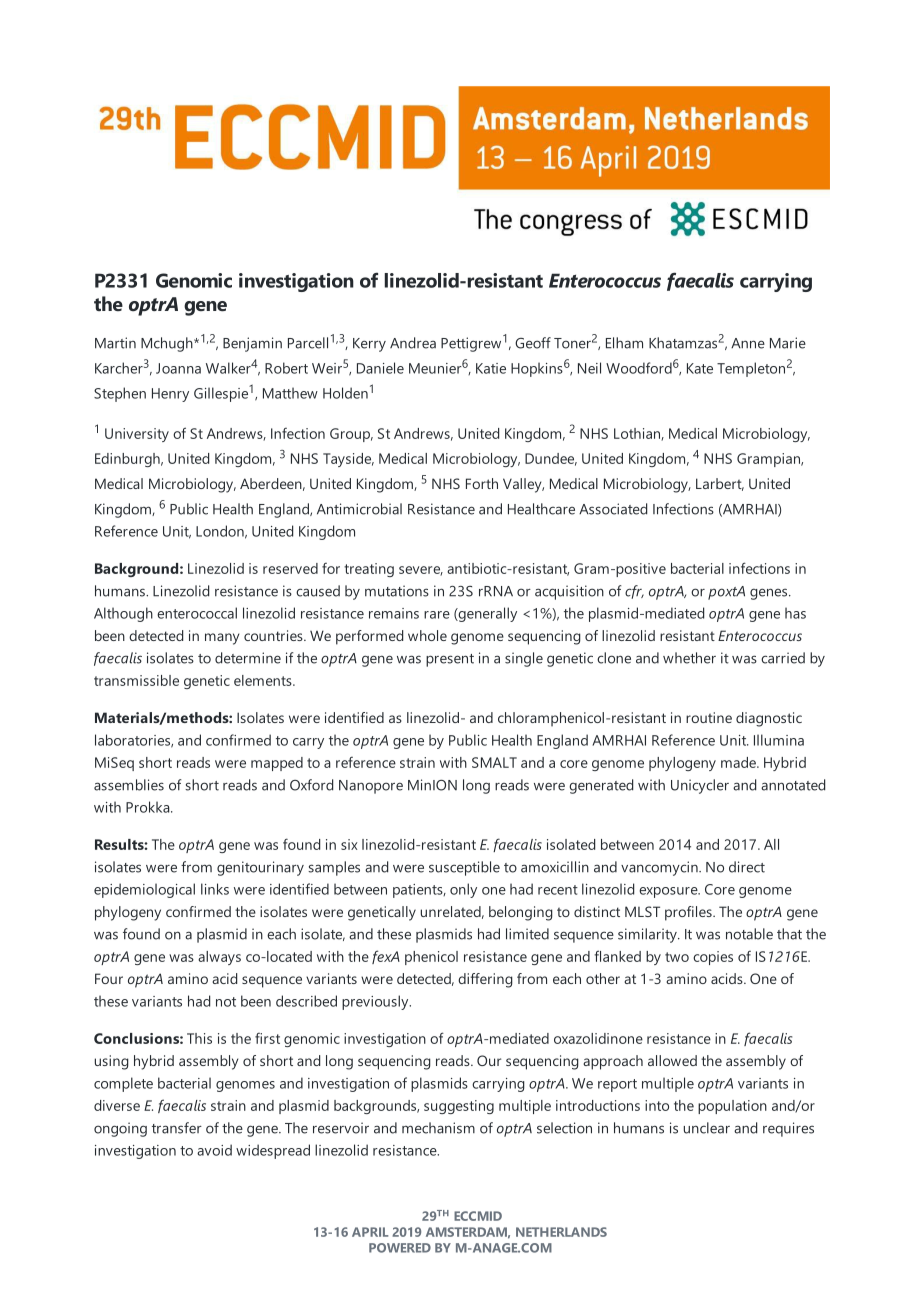  What do you see at coordinates (713, 958) in the screenshot?
I see `copies` at bounding box center [713, 958].
